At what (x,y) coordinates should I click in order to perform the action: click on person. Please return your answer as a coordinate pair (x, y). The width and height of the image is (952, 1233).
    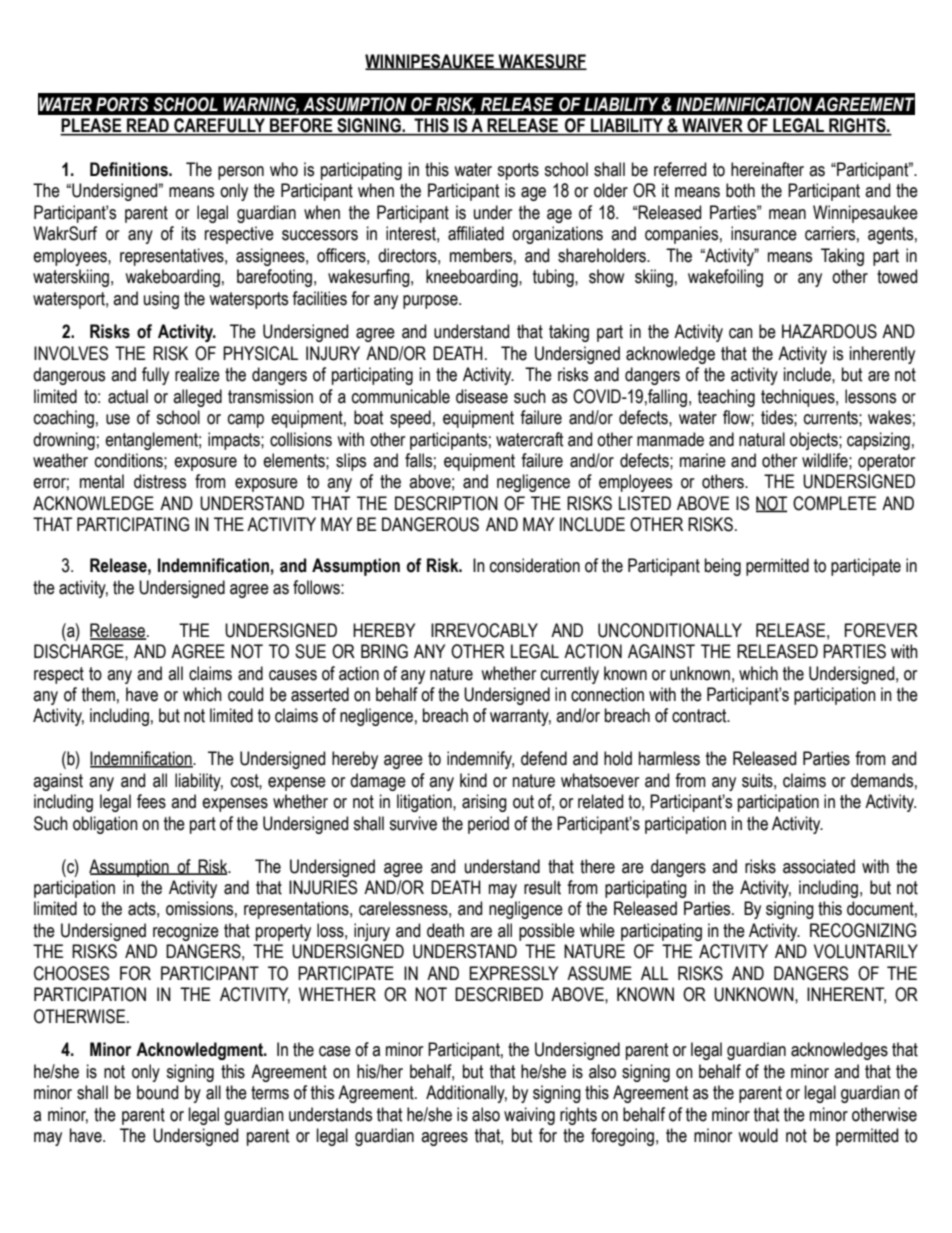
    Looking at the image, I should click on (241, 173).
